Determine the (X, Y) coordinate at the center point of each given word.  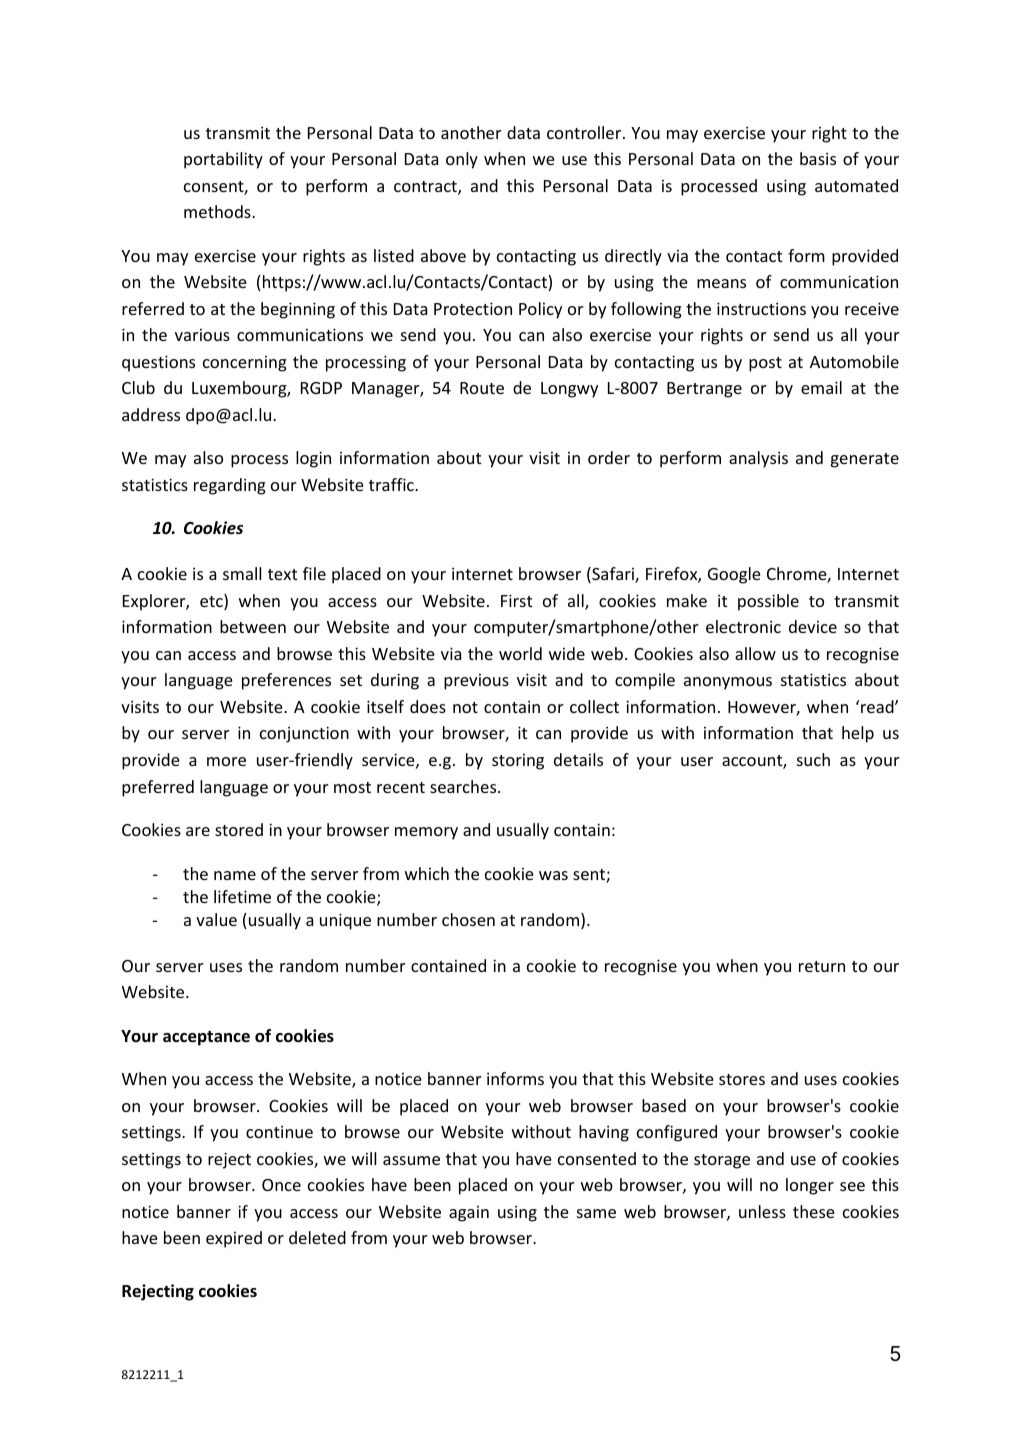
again (469, 1214)
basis (818, 158)
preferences (286, 681)
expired (234, 1239)
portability (223, 160)
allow (755, 653)
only (462, 160)
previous (476, 682)
